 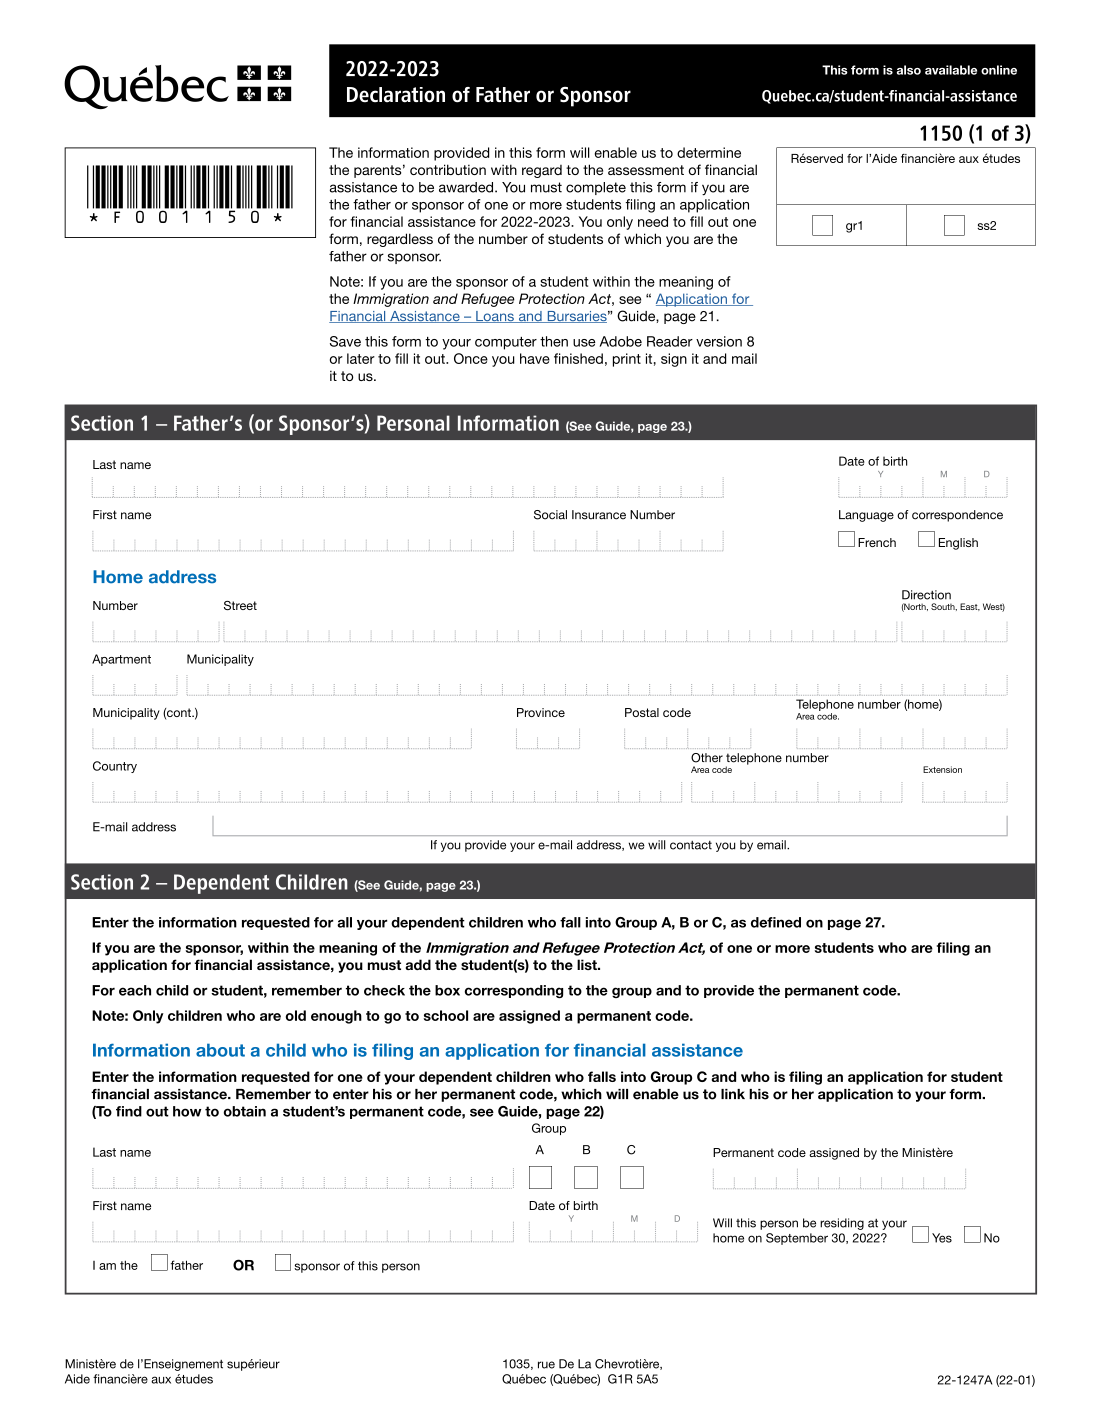 What do you see at coordinates (541, 712) in the document?
I see `Province` at bounding box center [541, 712].
